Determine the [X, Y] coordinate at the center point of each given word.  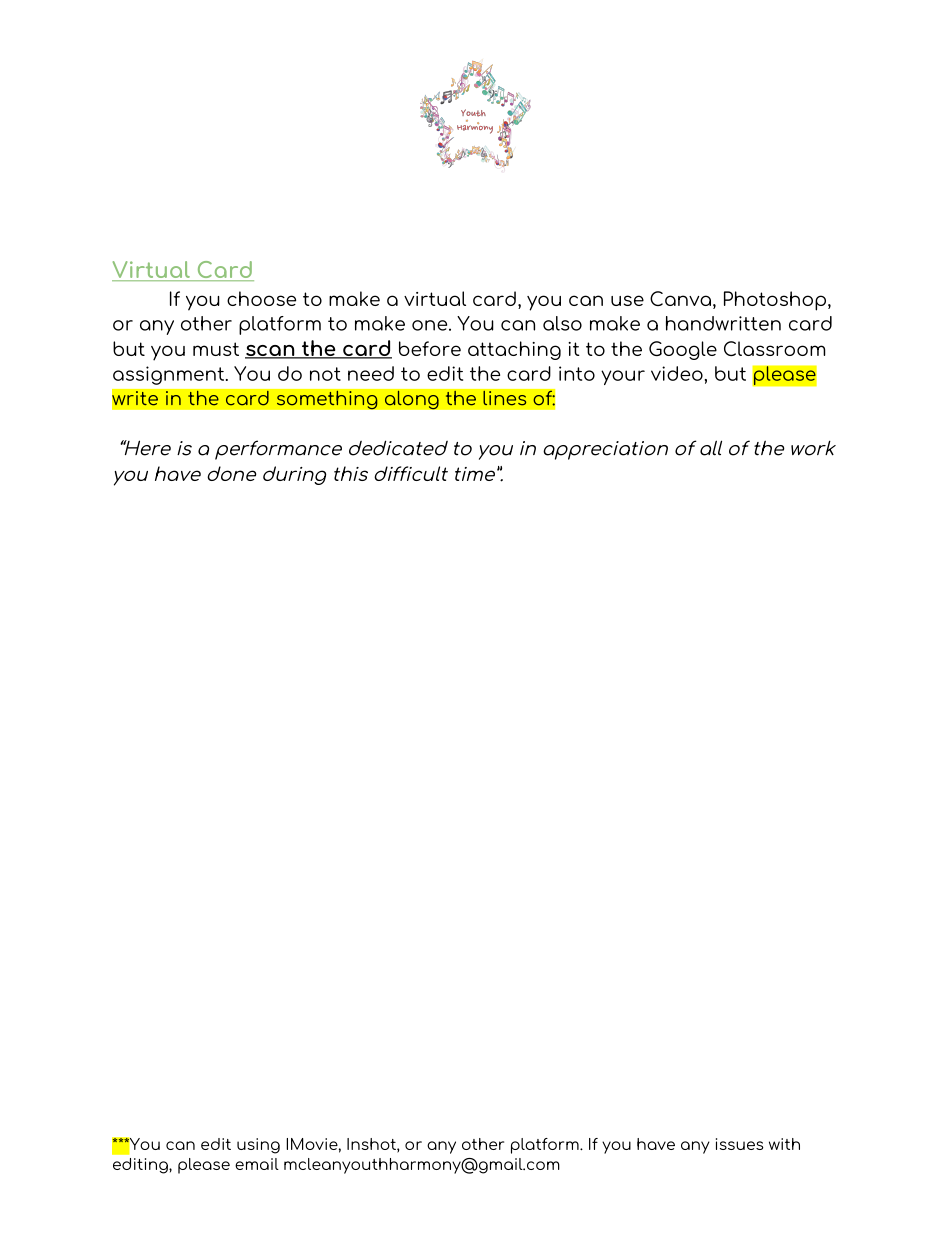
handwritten [723, 323]
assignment [170, 375]
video [678, 373]
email [257, 1164]
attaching [514, 350]
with [784, 1144]
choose [261, 298]
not [325, 374]
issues [739, 1144]
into [577, 373]
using [258, 1146]
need [371, 373]
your [623, 377]
